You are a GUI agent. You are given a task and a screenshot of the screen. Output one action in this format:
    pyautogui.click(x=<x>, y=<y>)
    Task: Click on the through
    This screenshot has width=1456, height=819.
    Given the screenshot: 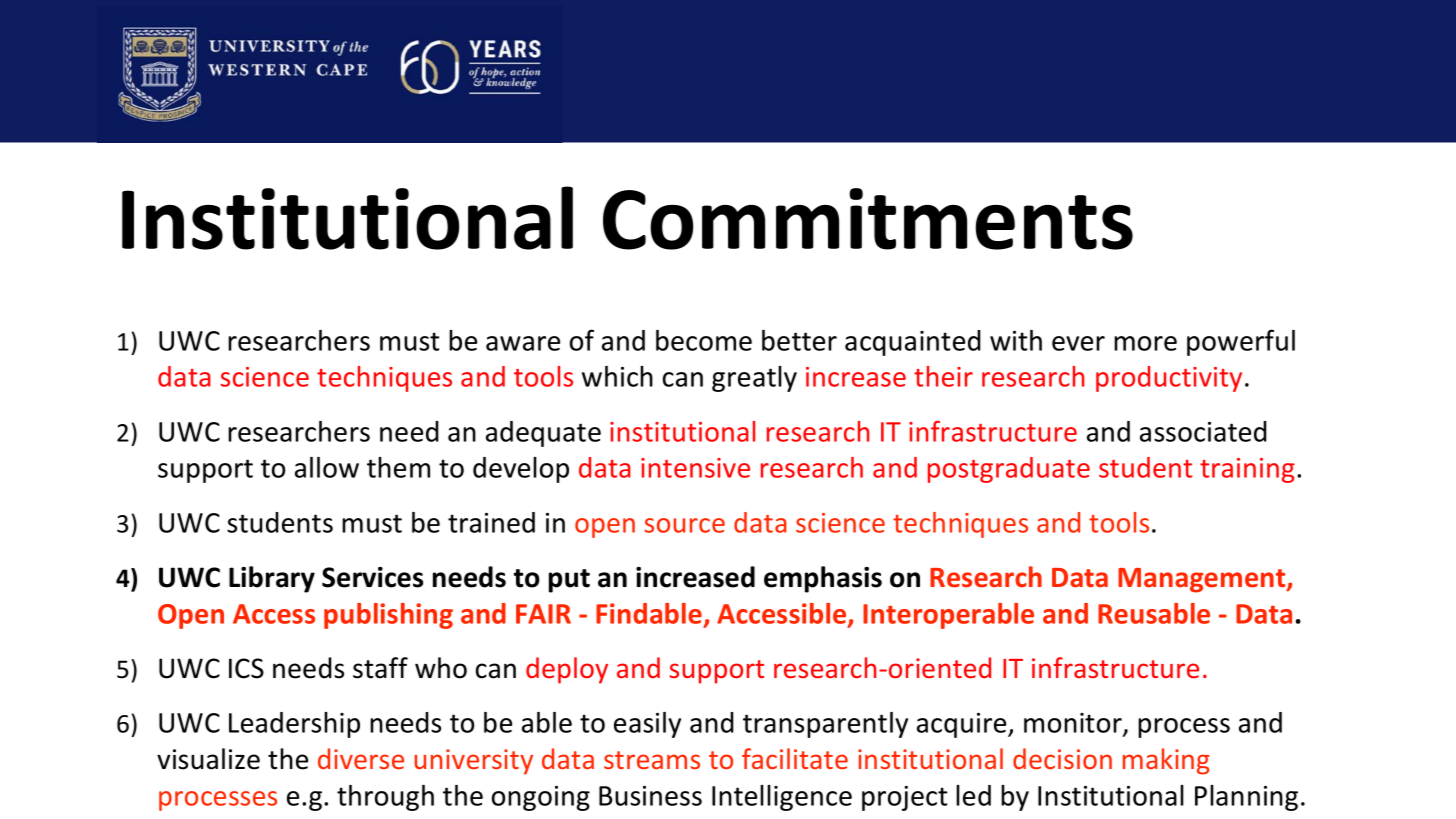 What is the action you would take?
    pyautogui.click(x=385, y=798)
